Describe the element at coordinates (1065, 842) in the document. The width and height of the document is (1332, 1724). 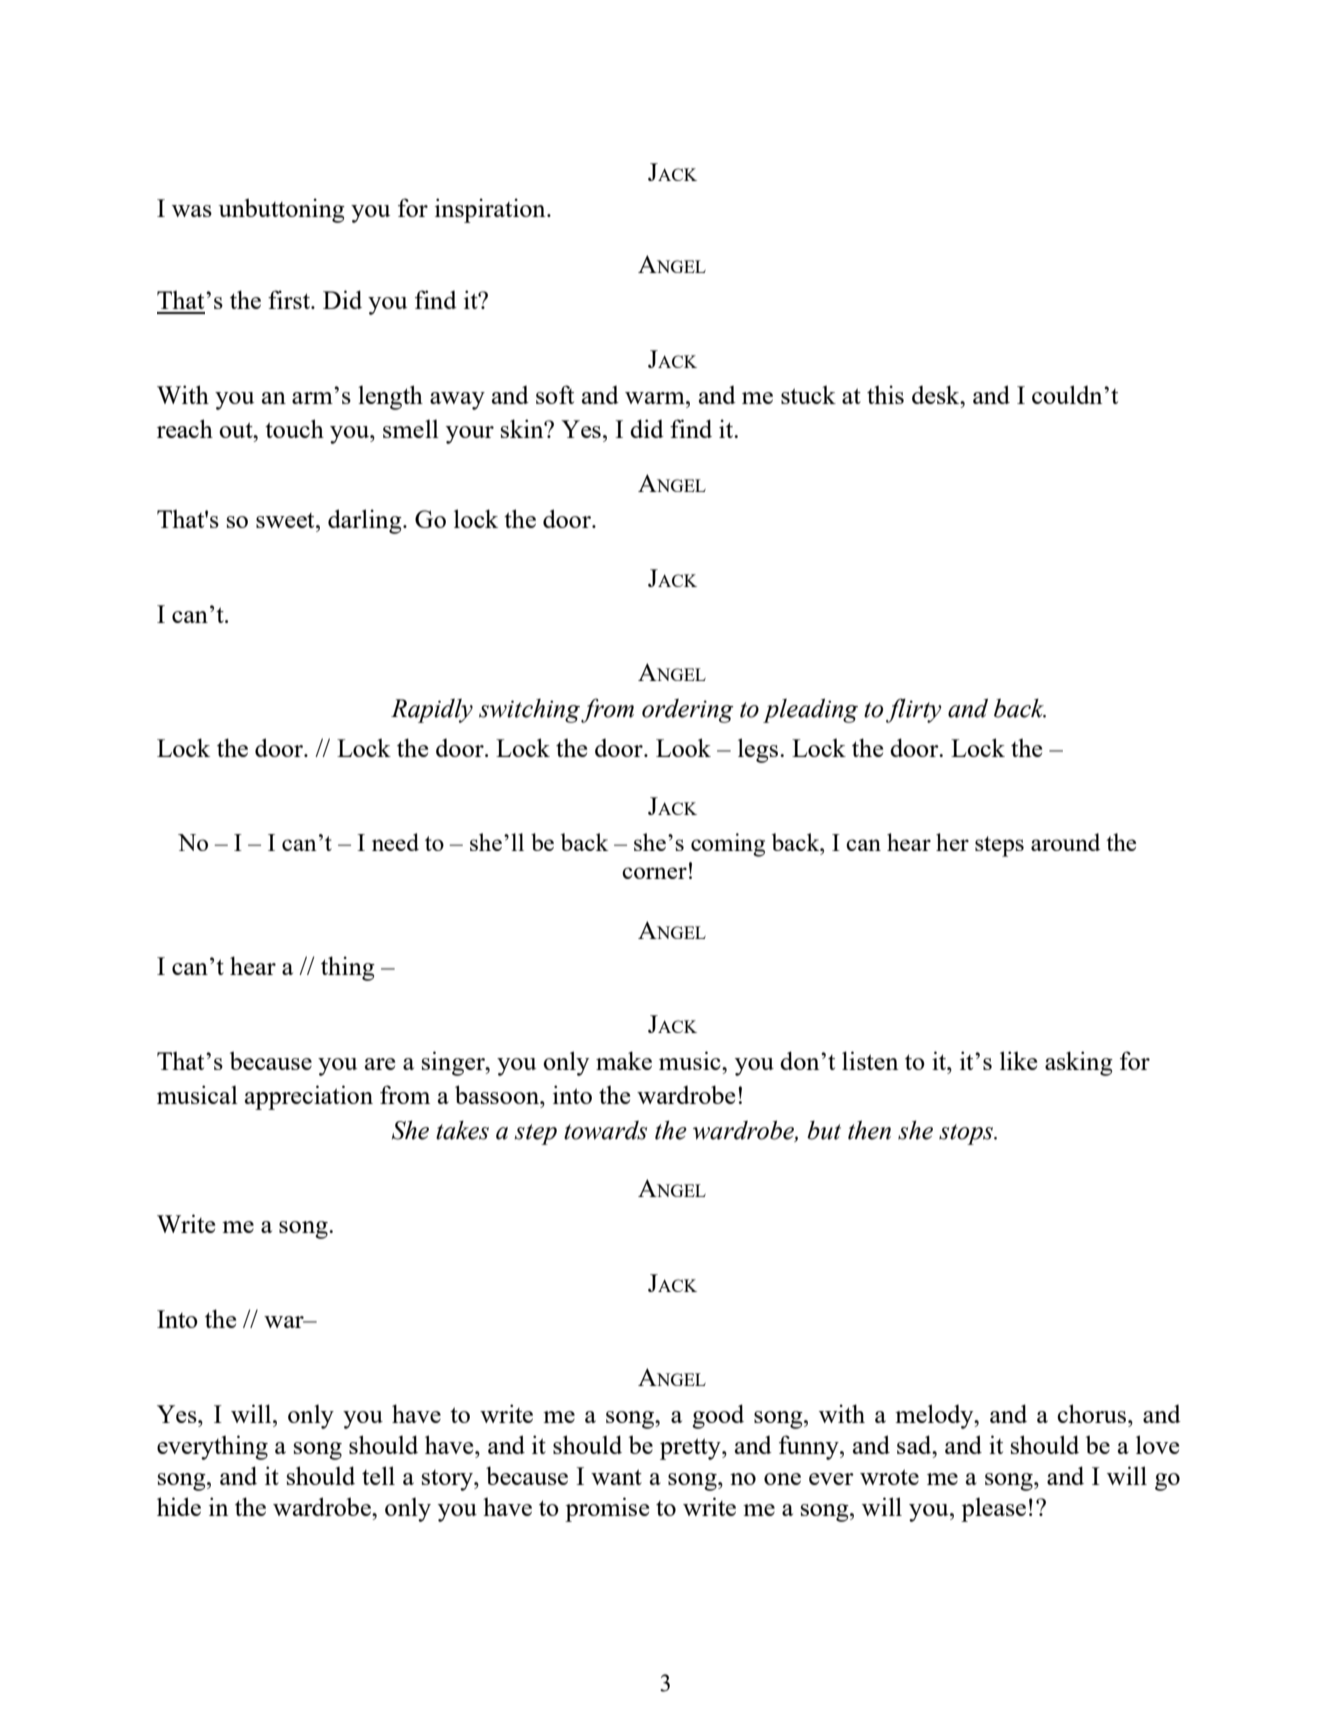
I see `around` at that location.
